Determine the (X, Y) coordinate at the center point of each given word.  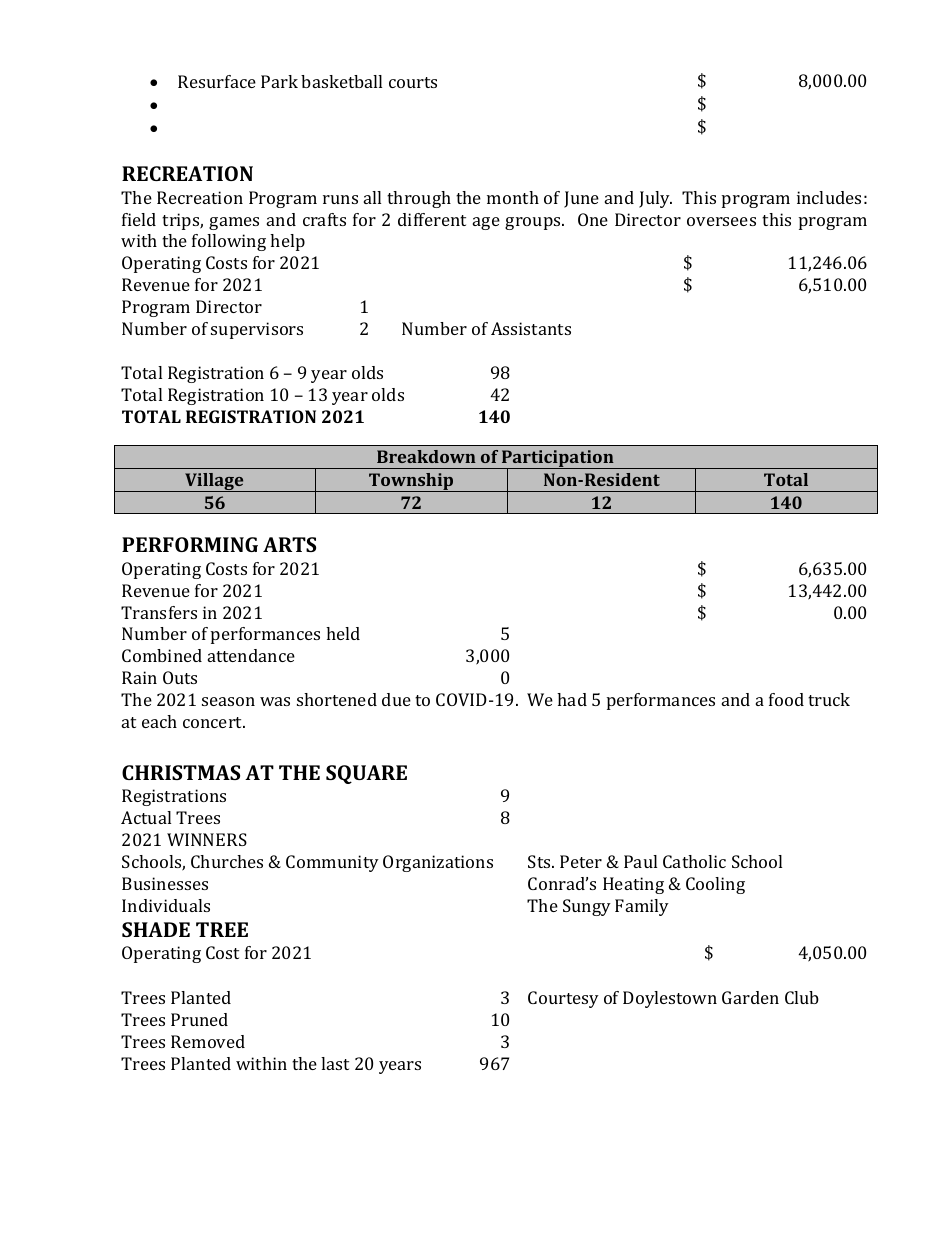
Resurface (217, 81)
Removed (208, 1041)
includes (829, 197)
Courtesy (563, 999)
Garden (750, 997)
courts (413, 82)
